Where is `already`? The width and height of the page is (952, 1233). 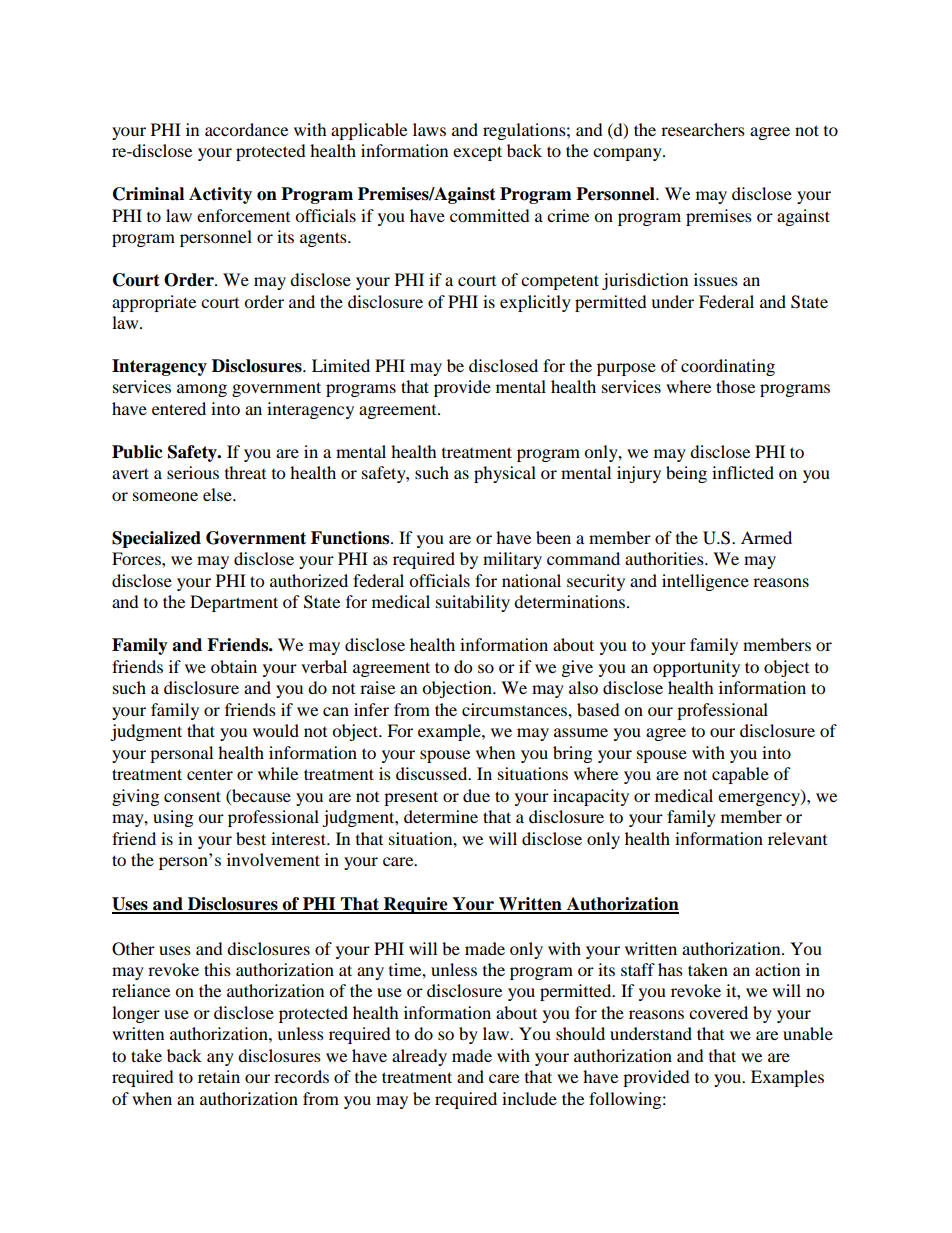
already is located at coordinates (419, 1057).
